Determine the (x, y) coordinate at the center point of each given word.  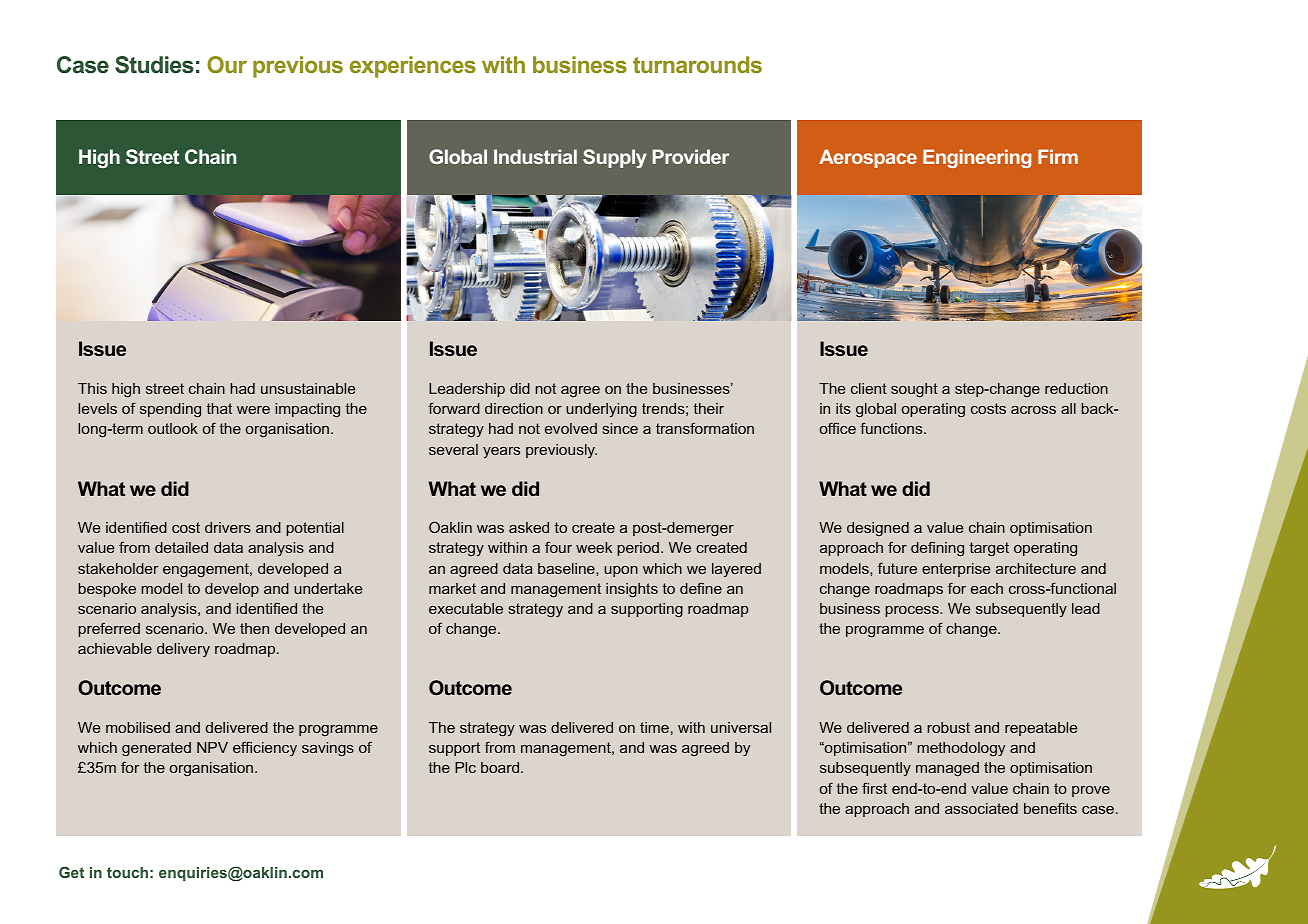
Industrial (535, 156)
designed (878, 529)
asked (529, 527)
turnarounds (697, 64)
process (913, 611)
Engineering (977, 158)
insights (632, 590)
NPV (212, 747)
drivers (228, 527)
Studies (154, 65)
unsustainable (308, 388)
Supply (614, 158)
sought (914, 390)
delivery (183, 650)
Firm (1058, 156)
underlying (601, 410)
